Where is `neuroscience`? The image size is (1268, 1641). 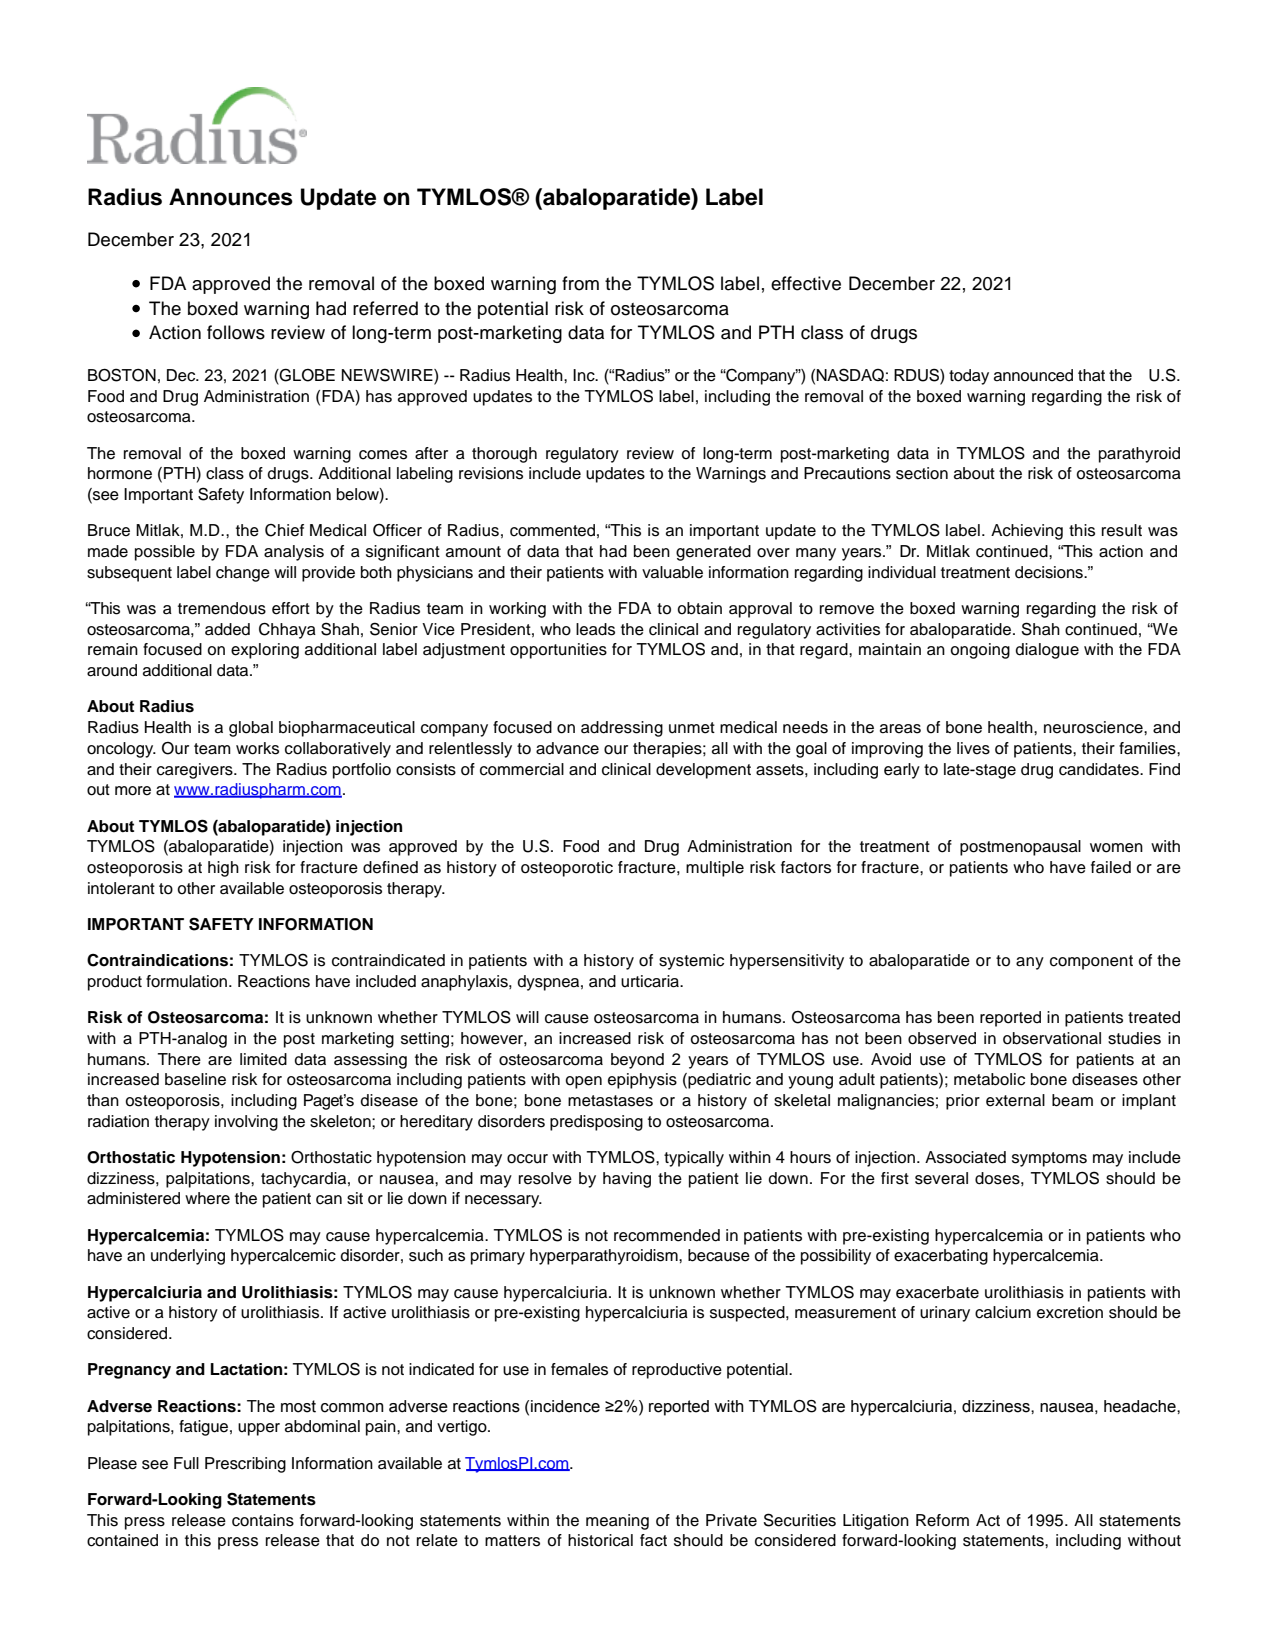
neuroscience is located at coordinates (1094, 727).
